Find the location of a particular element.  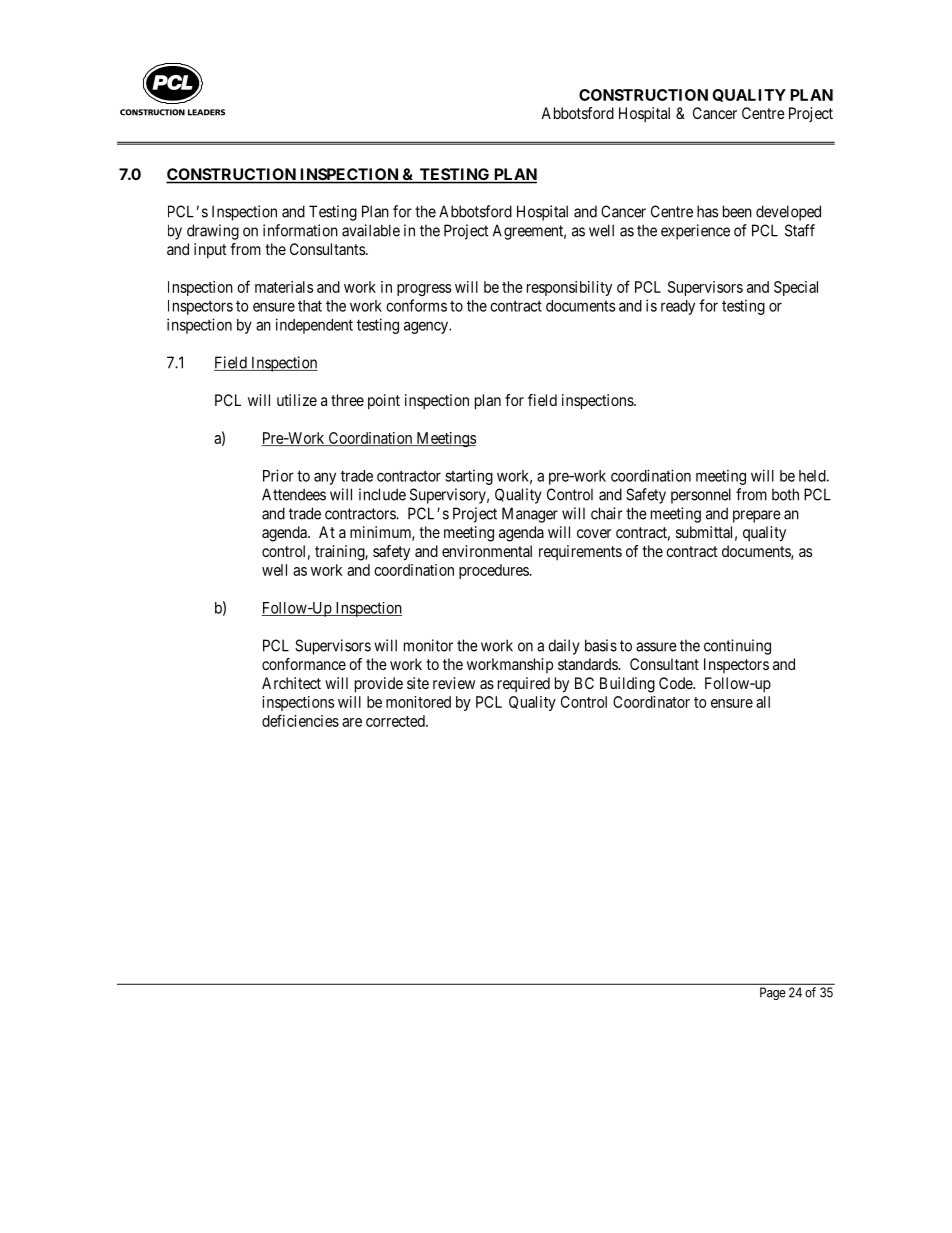

procedures is located at coordinates (494, 571).
